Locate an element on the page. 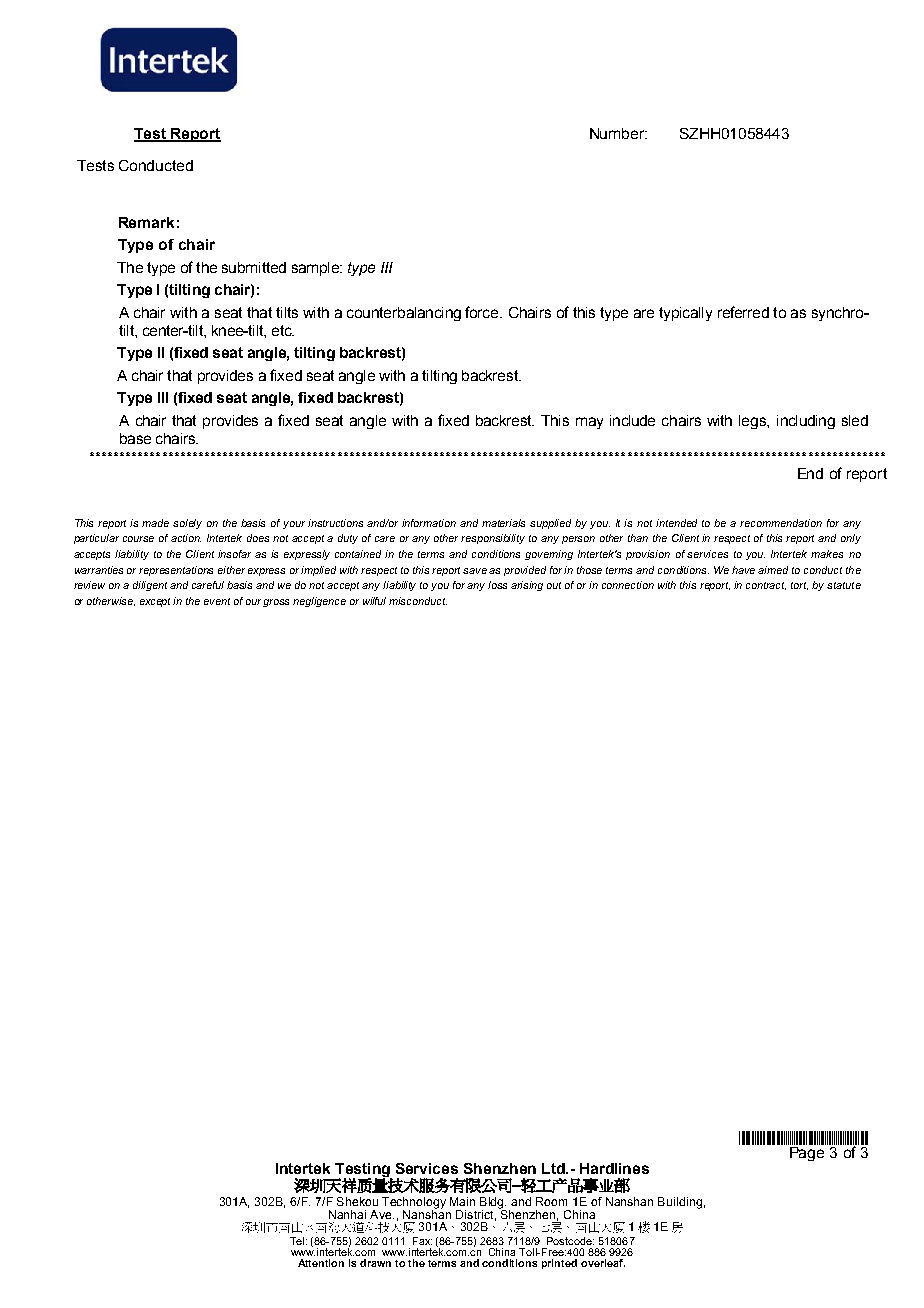 This image has width=924, height=1308. Number is located at coordinates (618, 133).
